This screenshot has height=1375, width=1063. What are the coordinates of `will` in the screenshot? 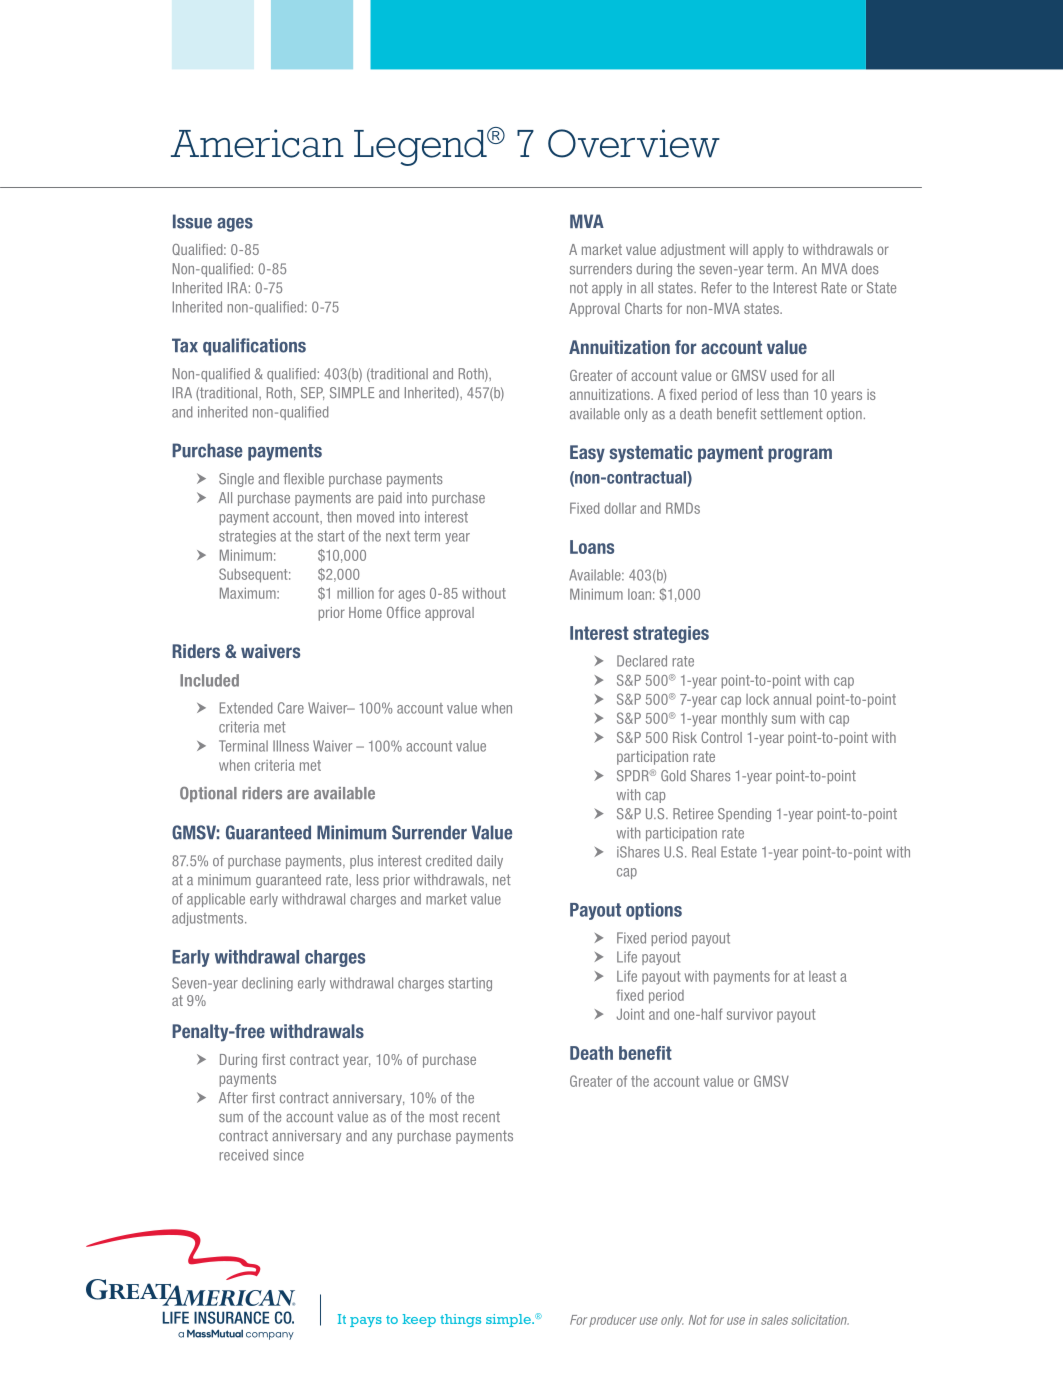 It's located at (739, 249).
